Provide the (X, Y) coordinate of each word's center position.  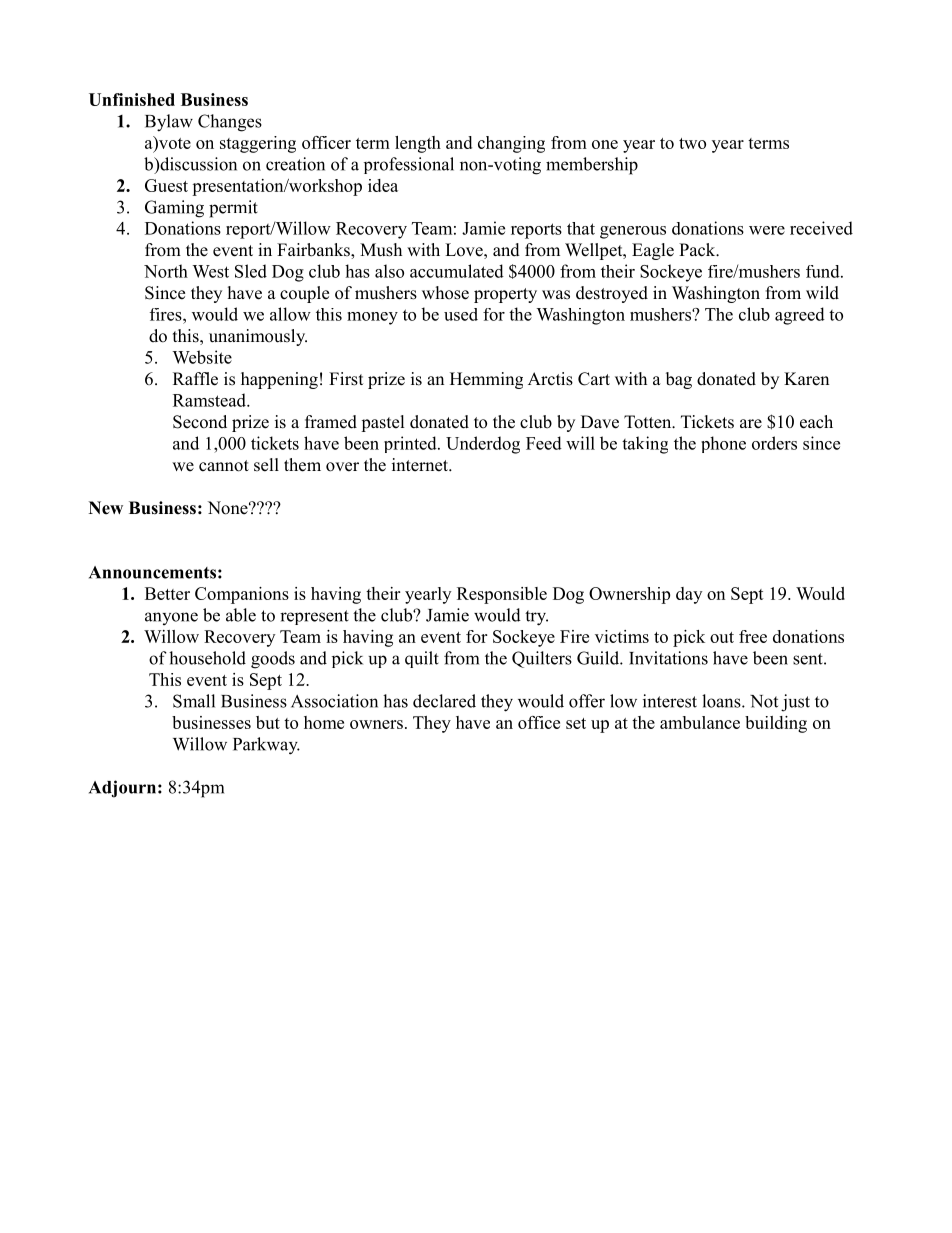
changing (511, 144)
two (692, 143)
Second (200, 422)
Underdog (483, 445)
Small (194, 701)
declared (444, 701)
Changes (230, 123)
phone (723, 444)
